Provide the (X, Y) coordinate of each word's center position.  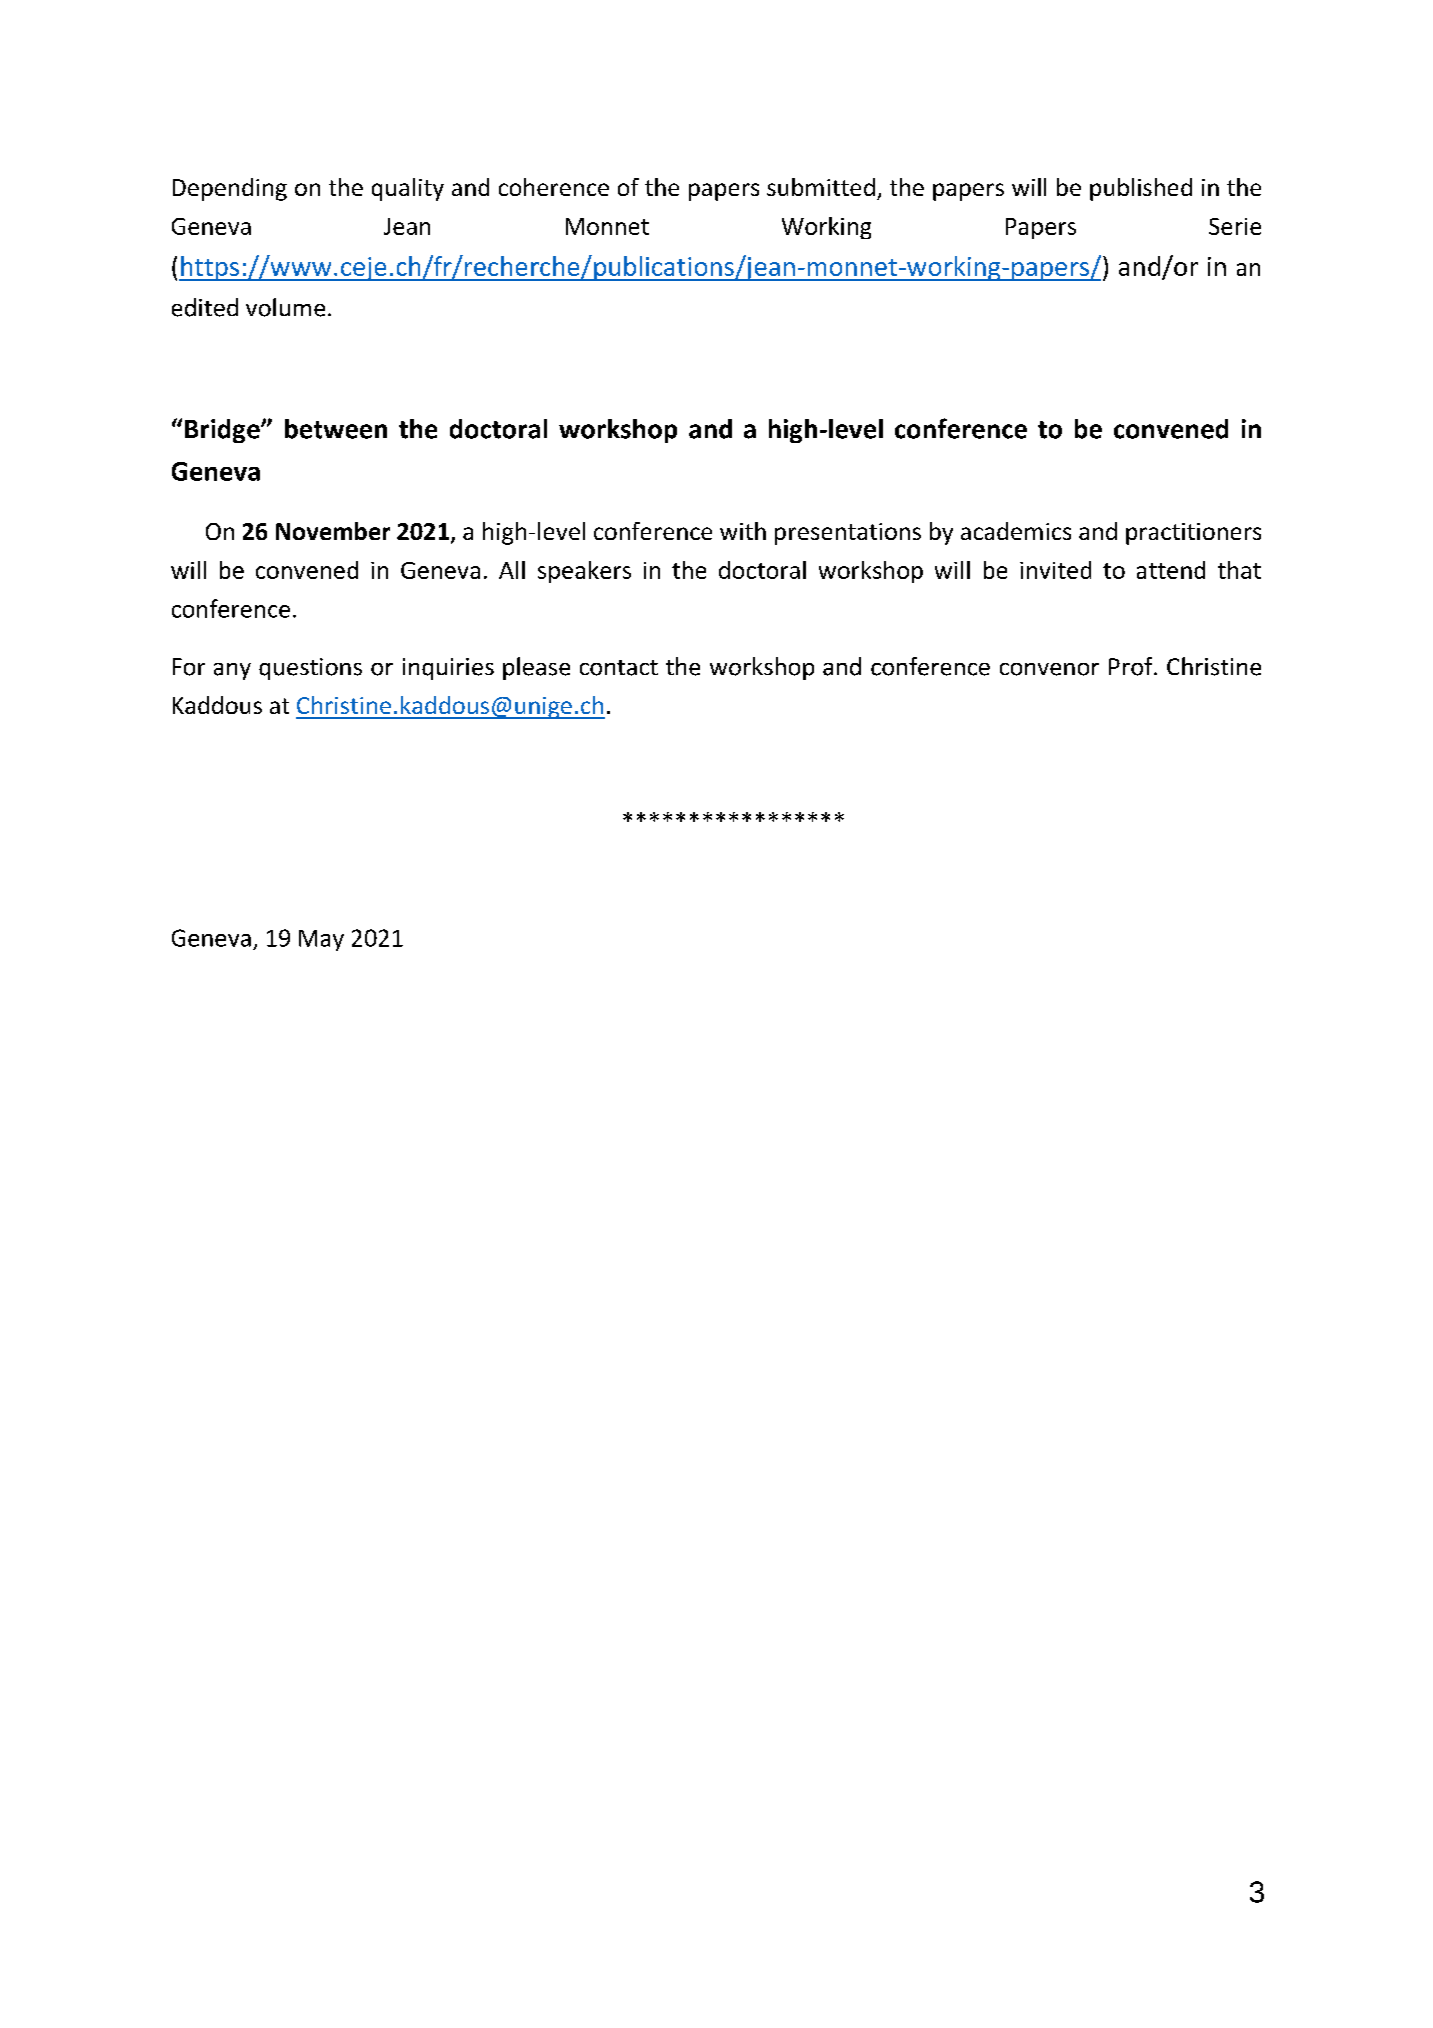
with (743, 531)
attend (1171, 570)
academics (1016, 531)
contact (619, 668)
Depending (230, 189)
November (333, 531)
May (321, 940)
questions (310, 669)
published (1141, 189)
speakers (584, 572)
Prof (1132, 666)
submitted (821, 187)
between (336, 429)
